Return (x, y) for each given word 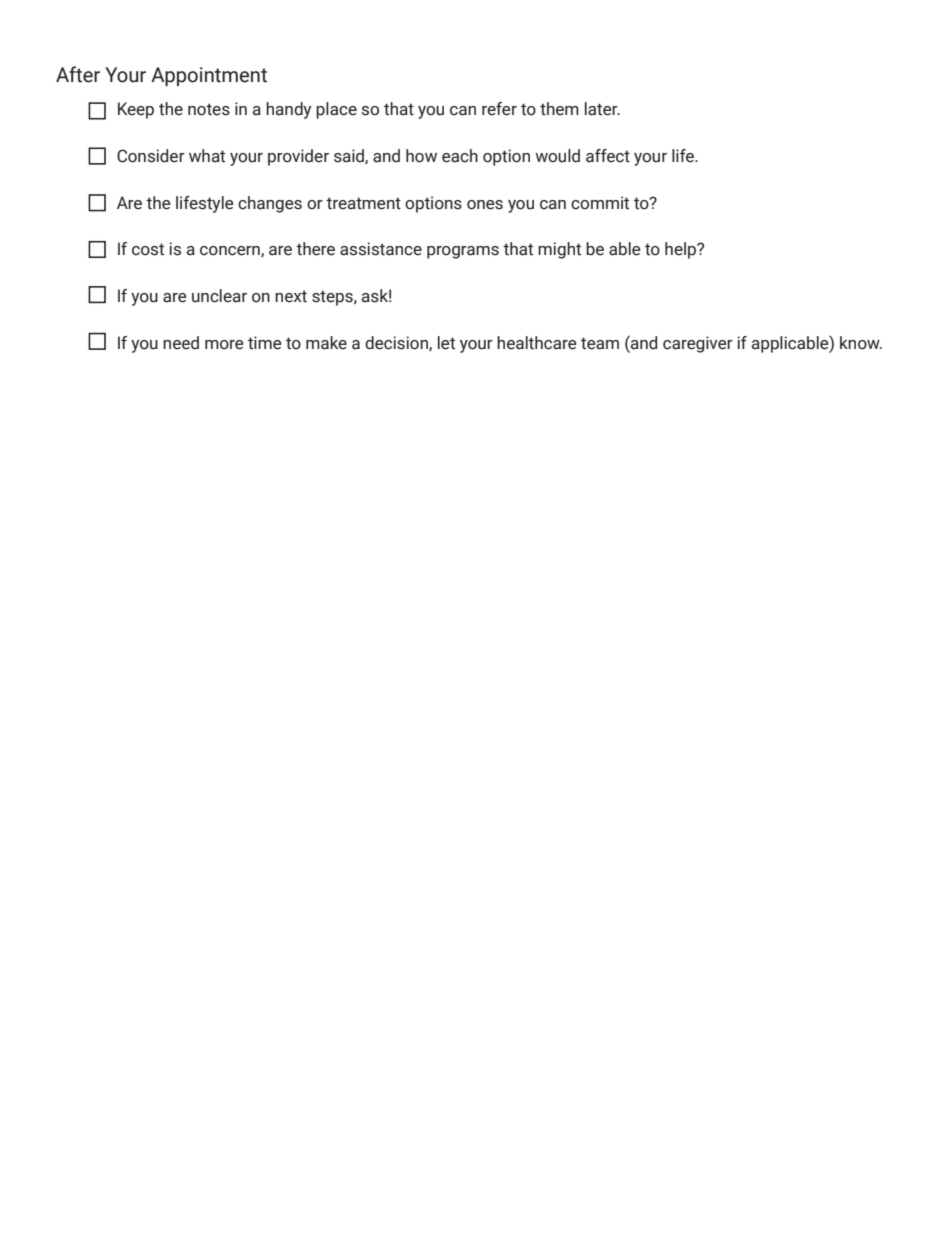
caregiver (698, 344)
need (181, 343)
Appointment (209, 76)
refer (499, 109)
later (602, 109)
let (446, 343)
